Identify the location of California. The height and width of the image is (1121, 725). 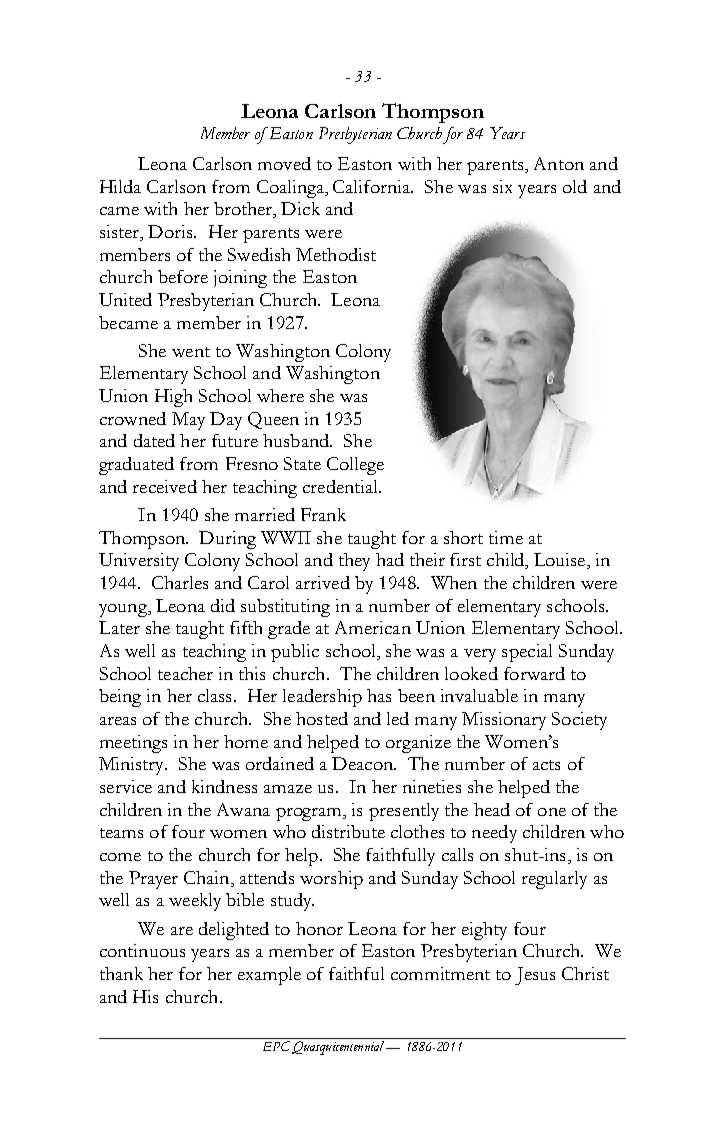
(373, 186).
